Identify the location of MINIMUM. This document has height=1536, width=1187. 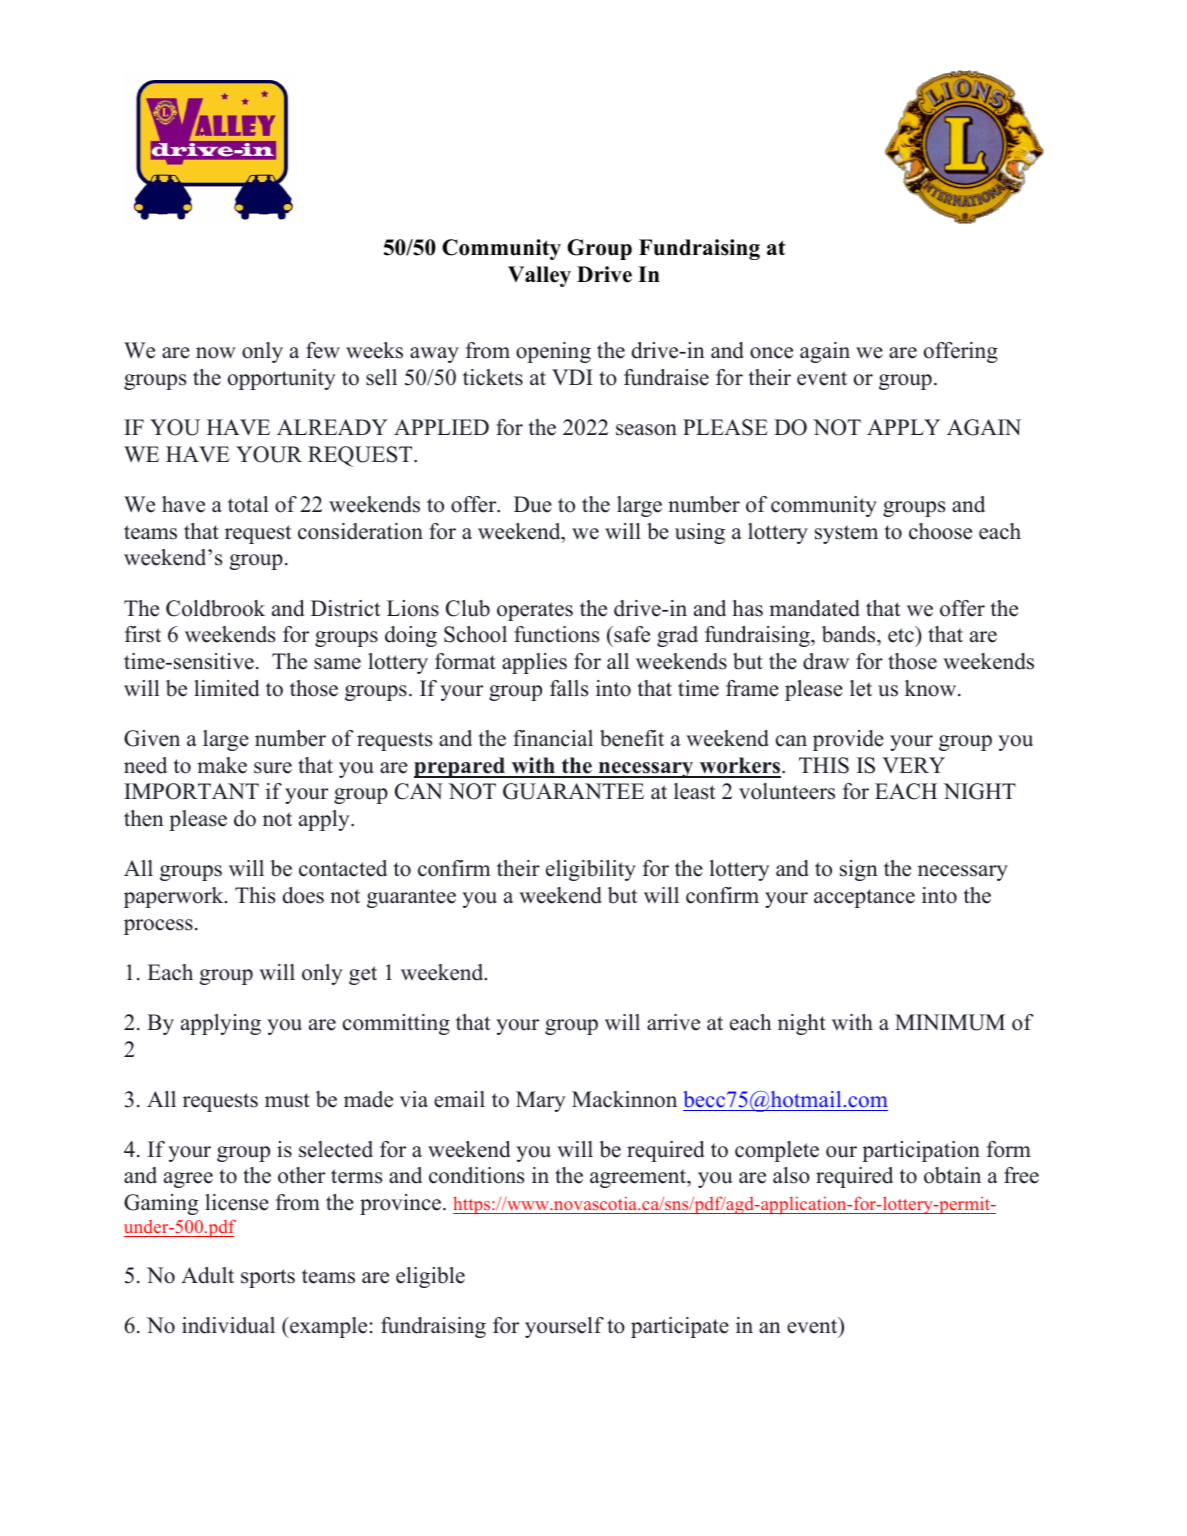
(950, 1022).
